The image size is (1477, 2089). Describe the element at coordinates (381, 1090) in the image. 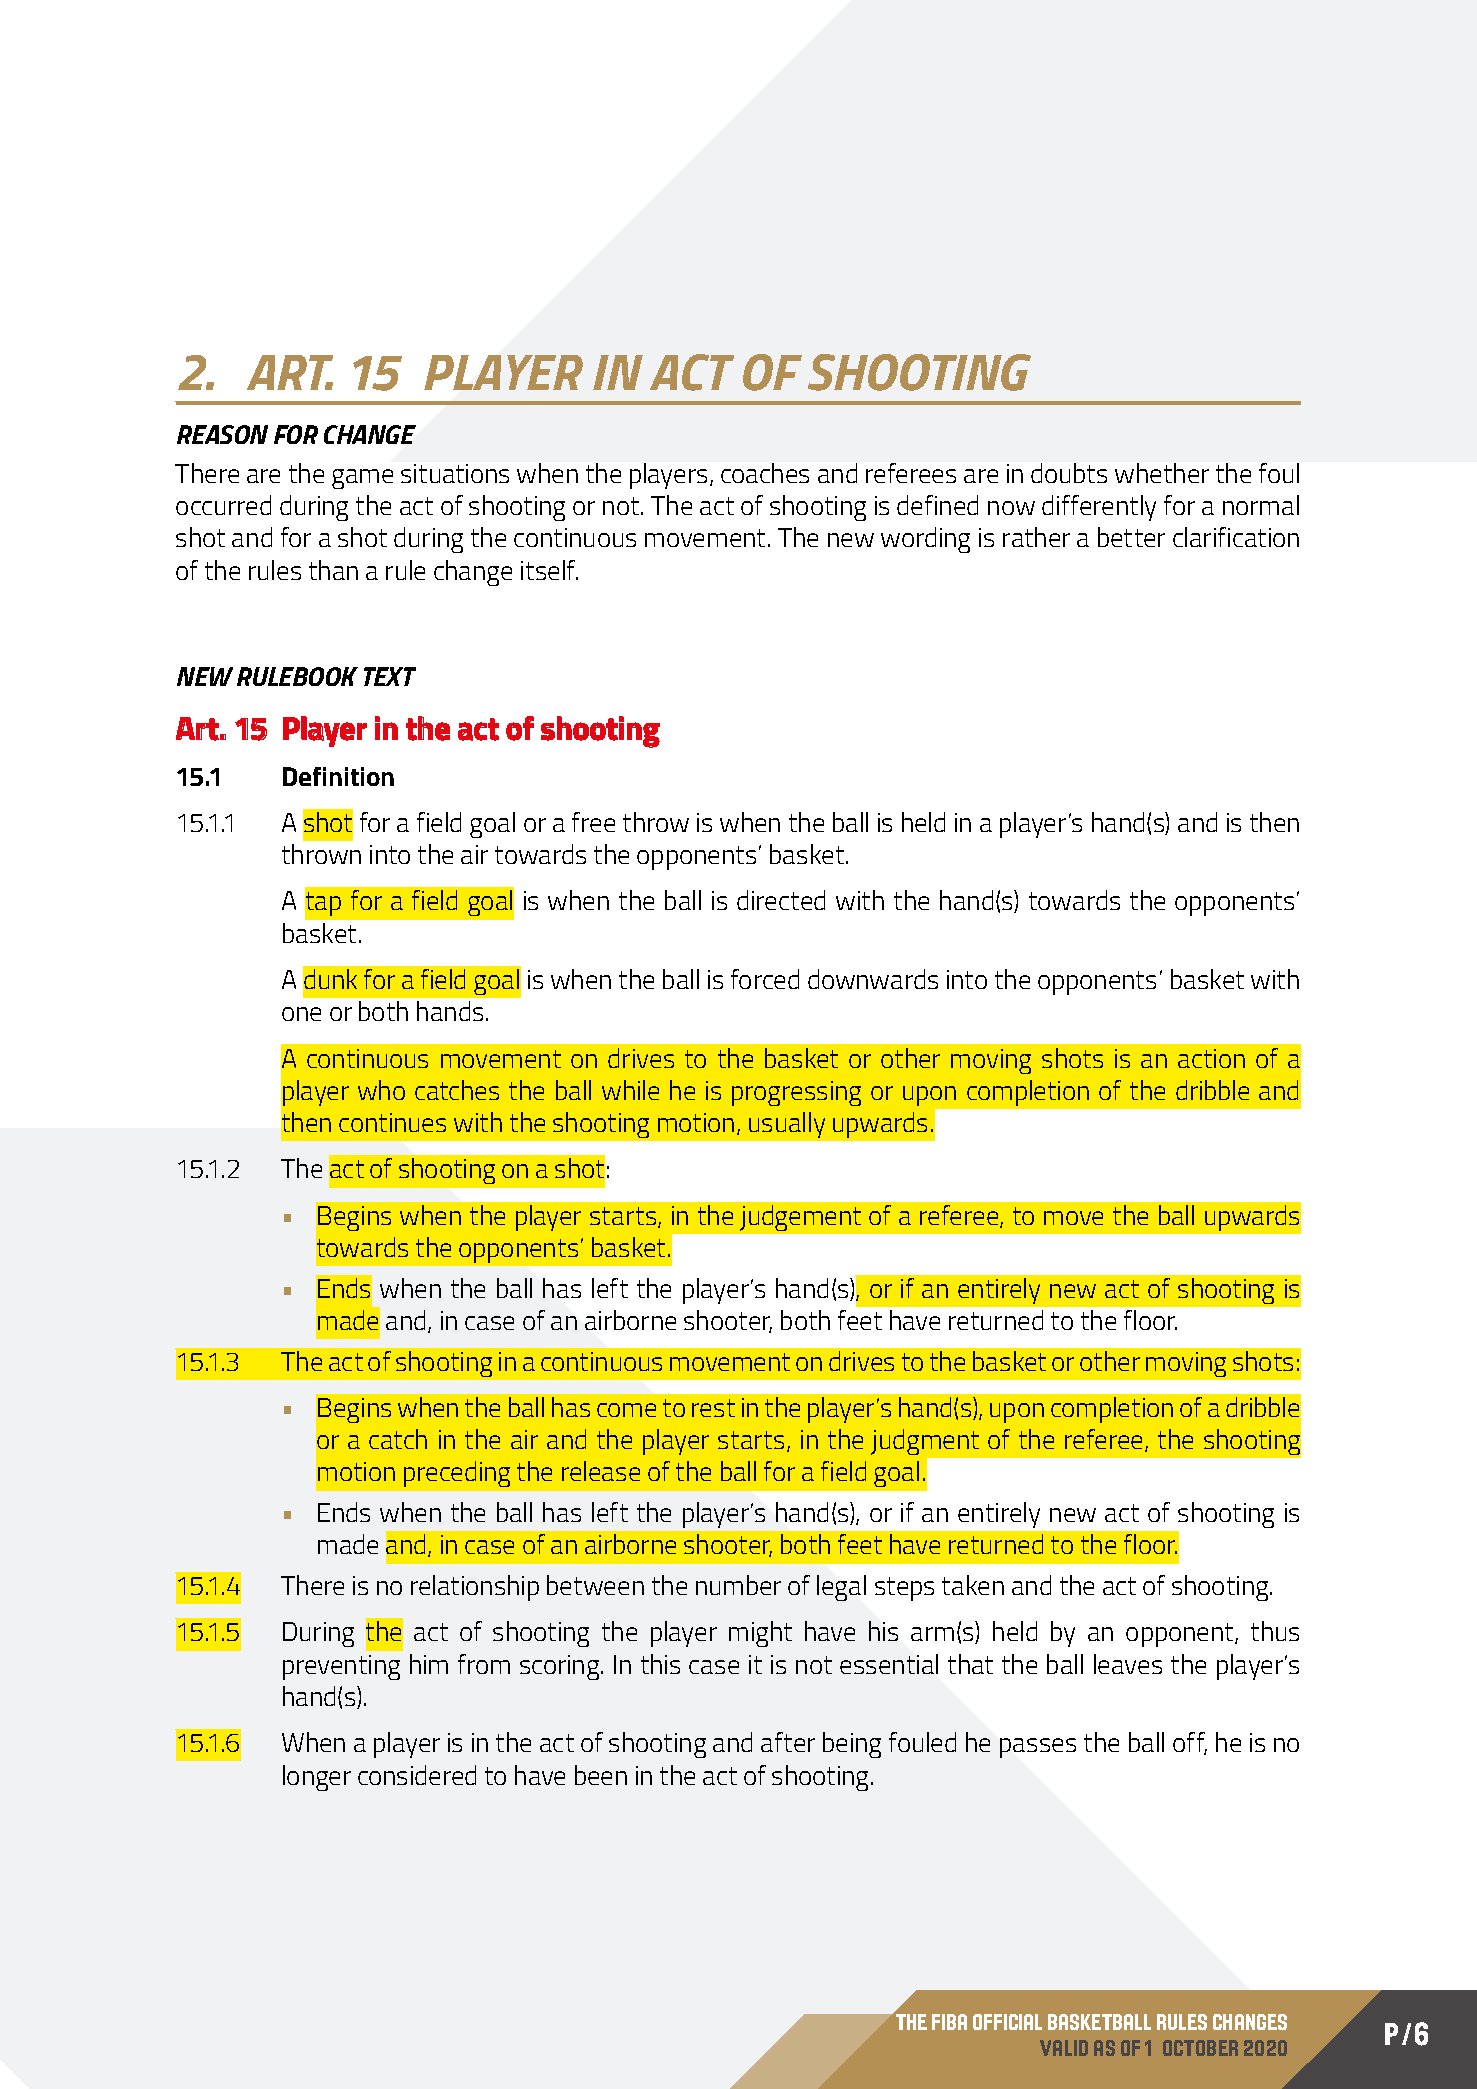

I see `who` at that location.
